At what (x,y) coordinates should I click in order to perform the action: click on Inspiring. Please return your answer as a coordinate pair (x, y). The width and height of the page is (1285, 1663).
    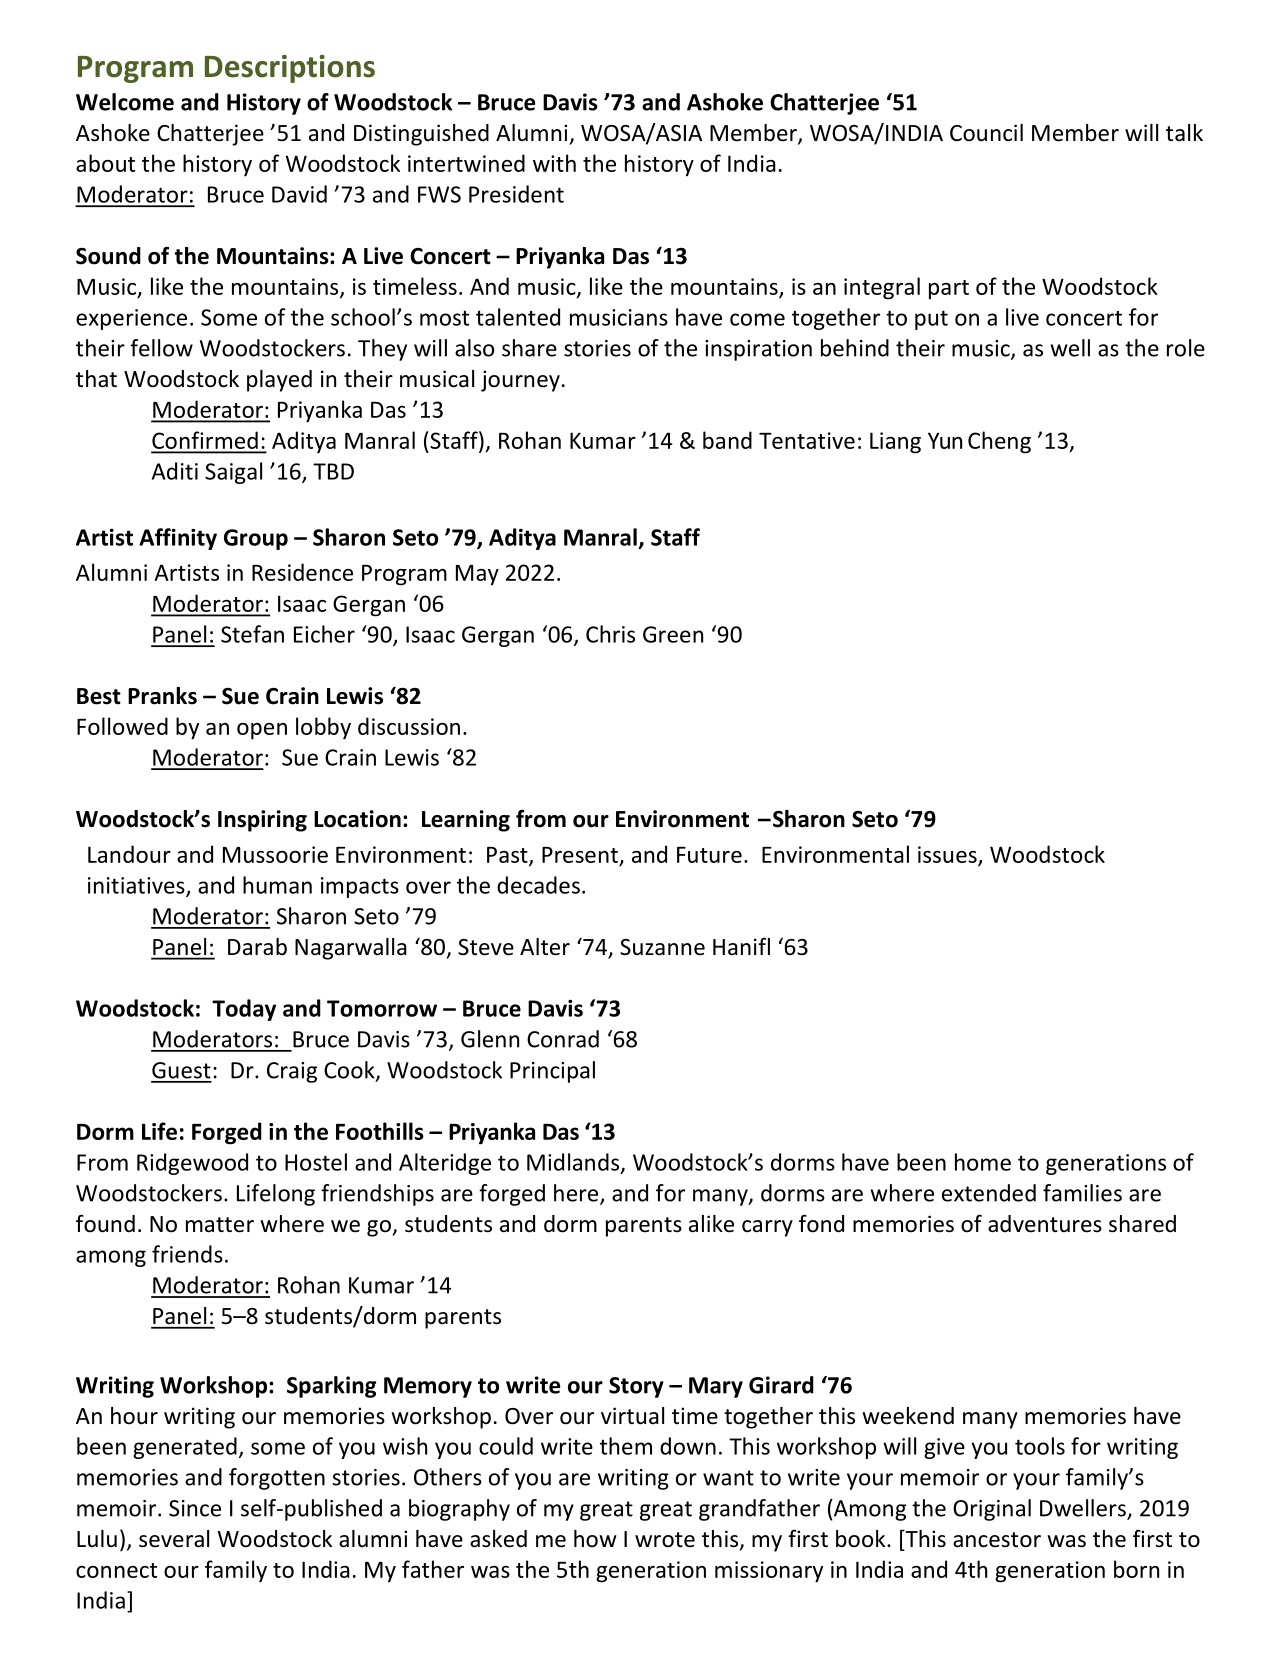
    Looking at the image, I should click on (262, 821).
